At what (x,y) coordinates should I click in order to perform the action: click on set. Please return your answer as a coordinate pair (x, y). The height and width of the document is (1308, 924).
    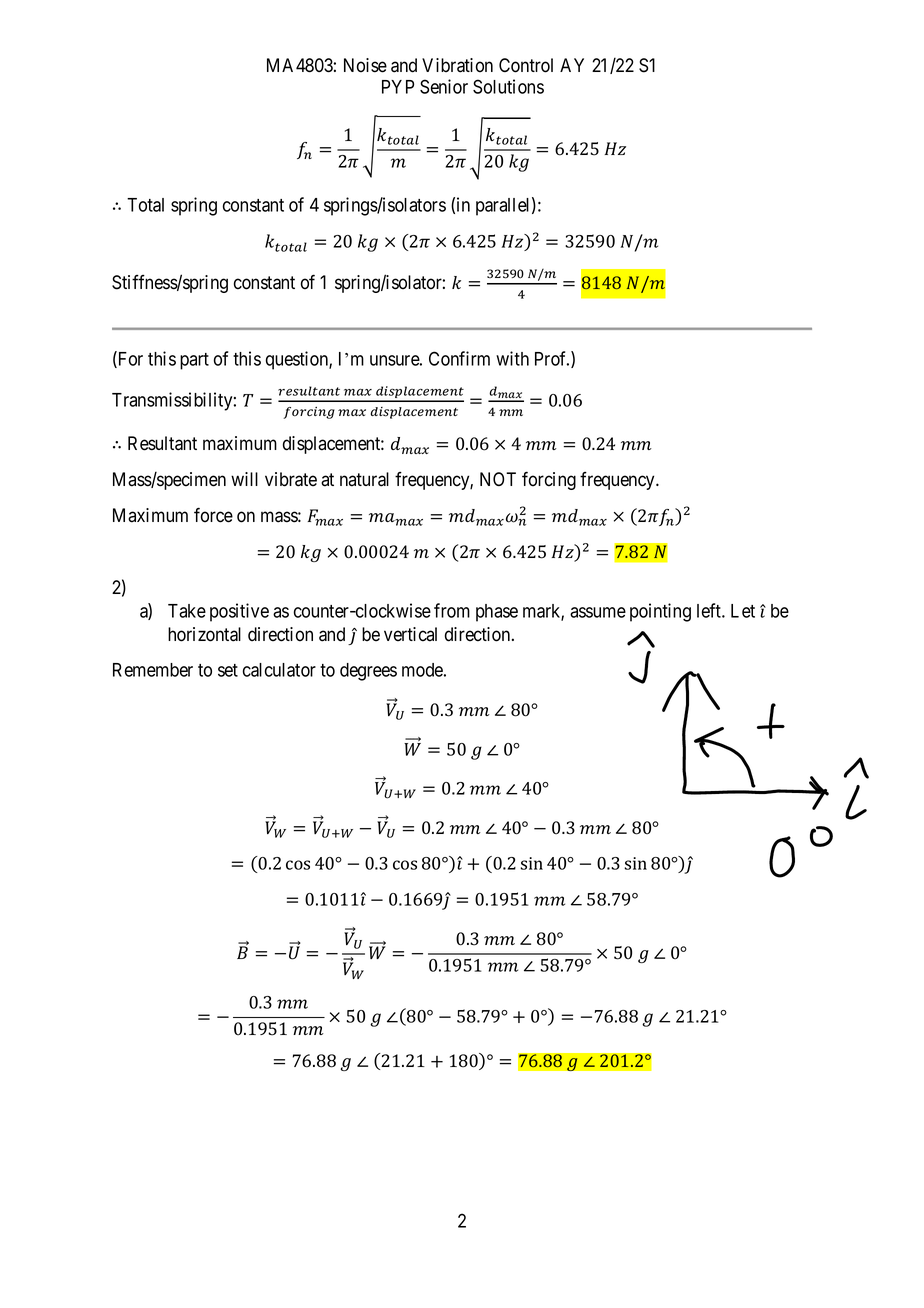
    Looking at the image, I should click on (228, 670).
